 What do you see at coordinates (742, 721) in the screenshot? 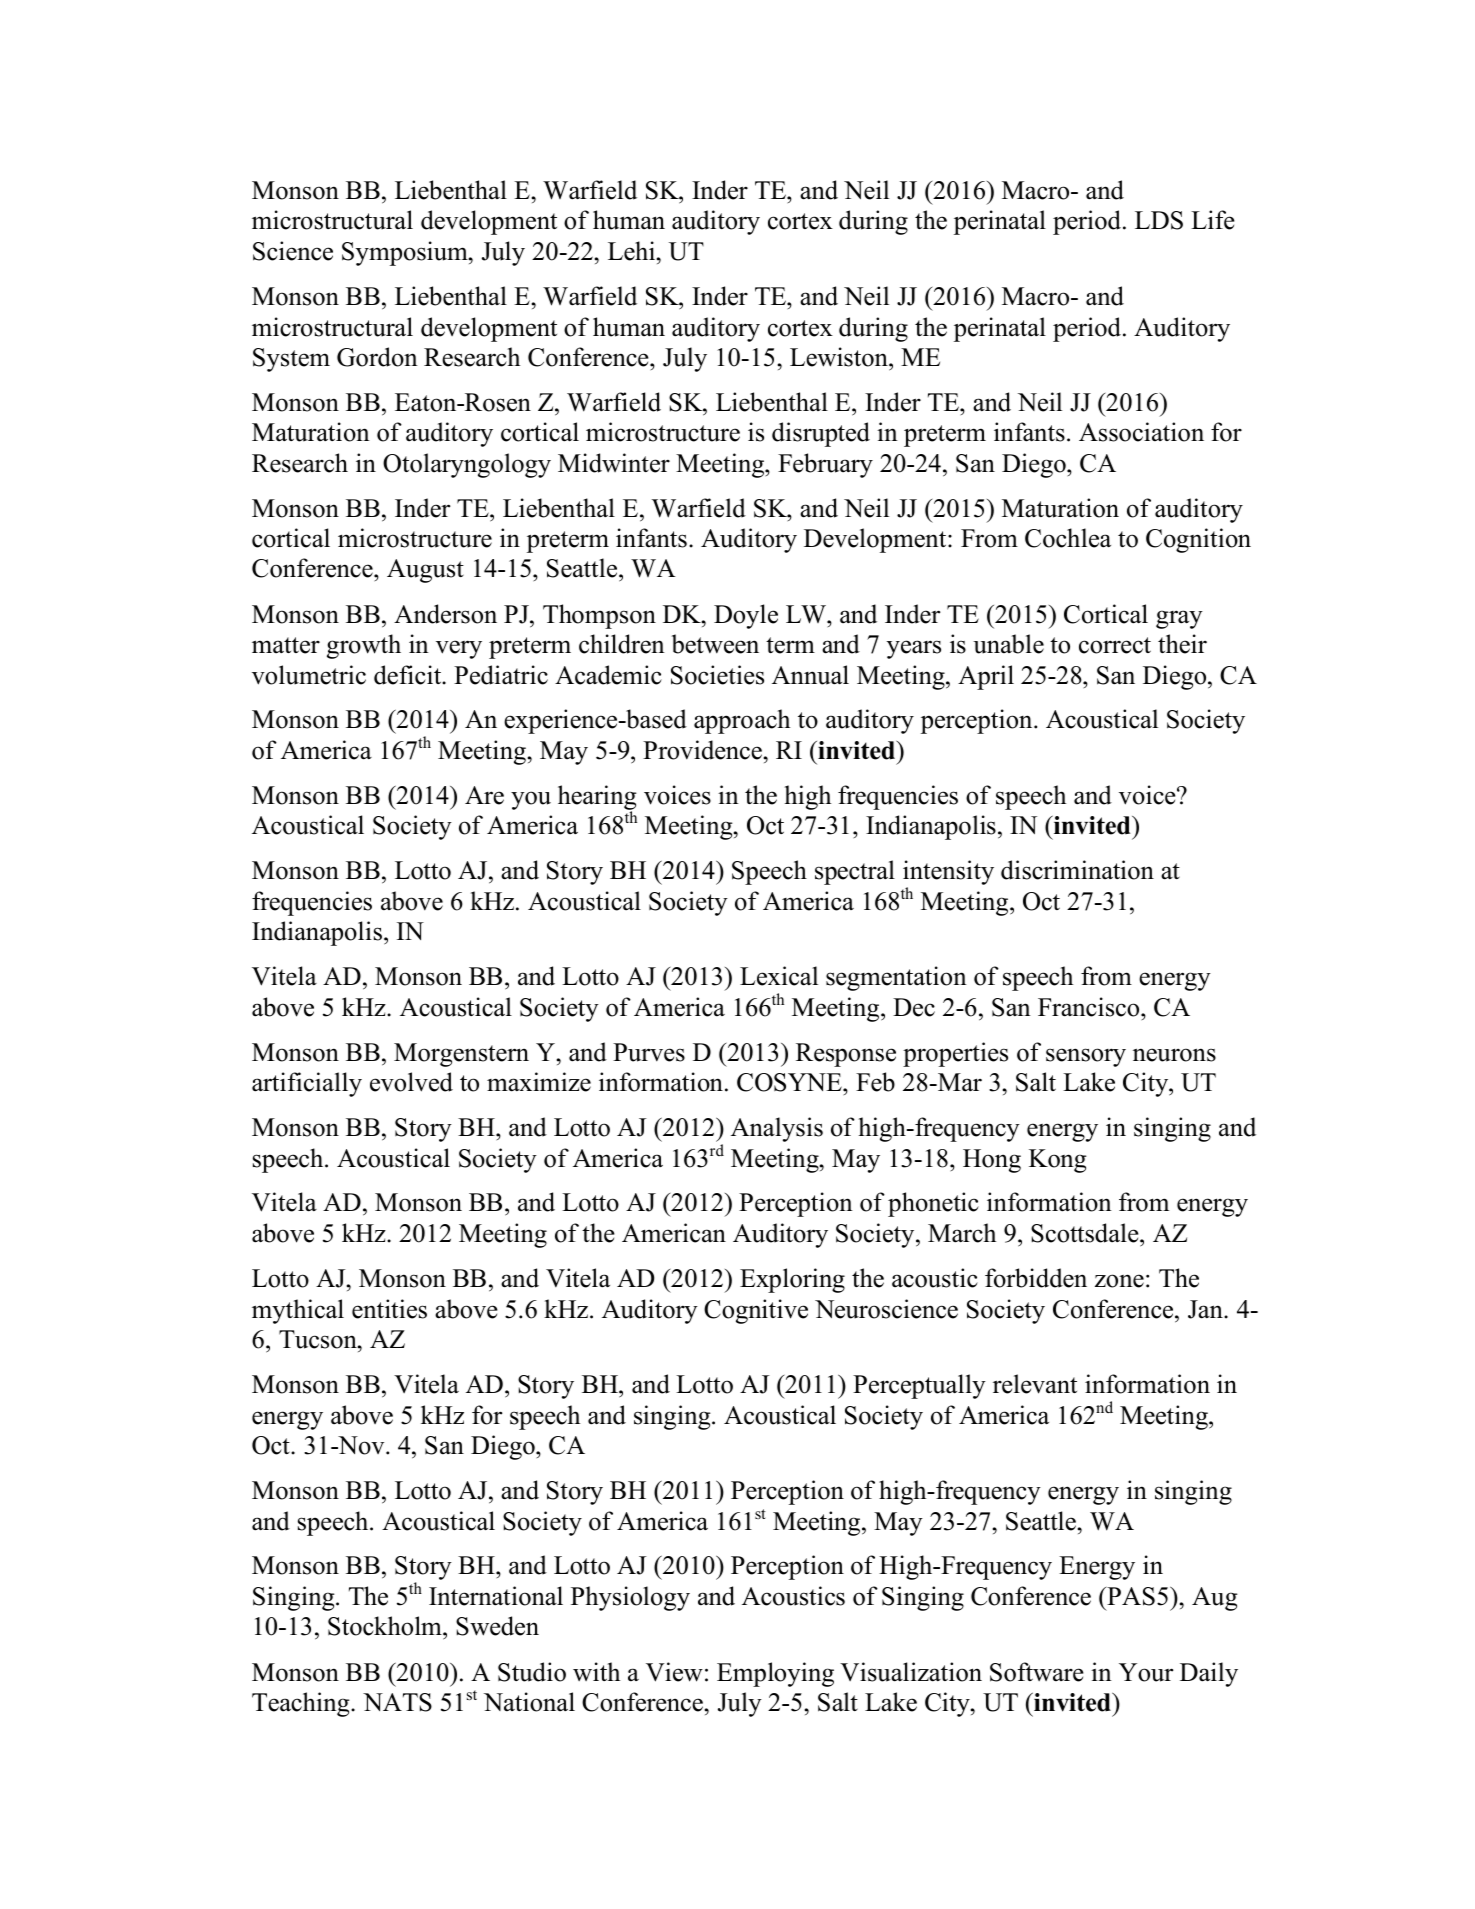
I see `approach` at bounding box center [742, 721].
